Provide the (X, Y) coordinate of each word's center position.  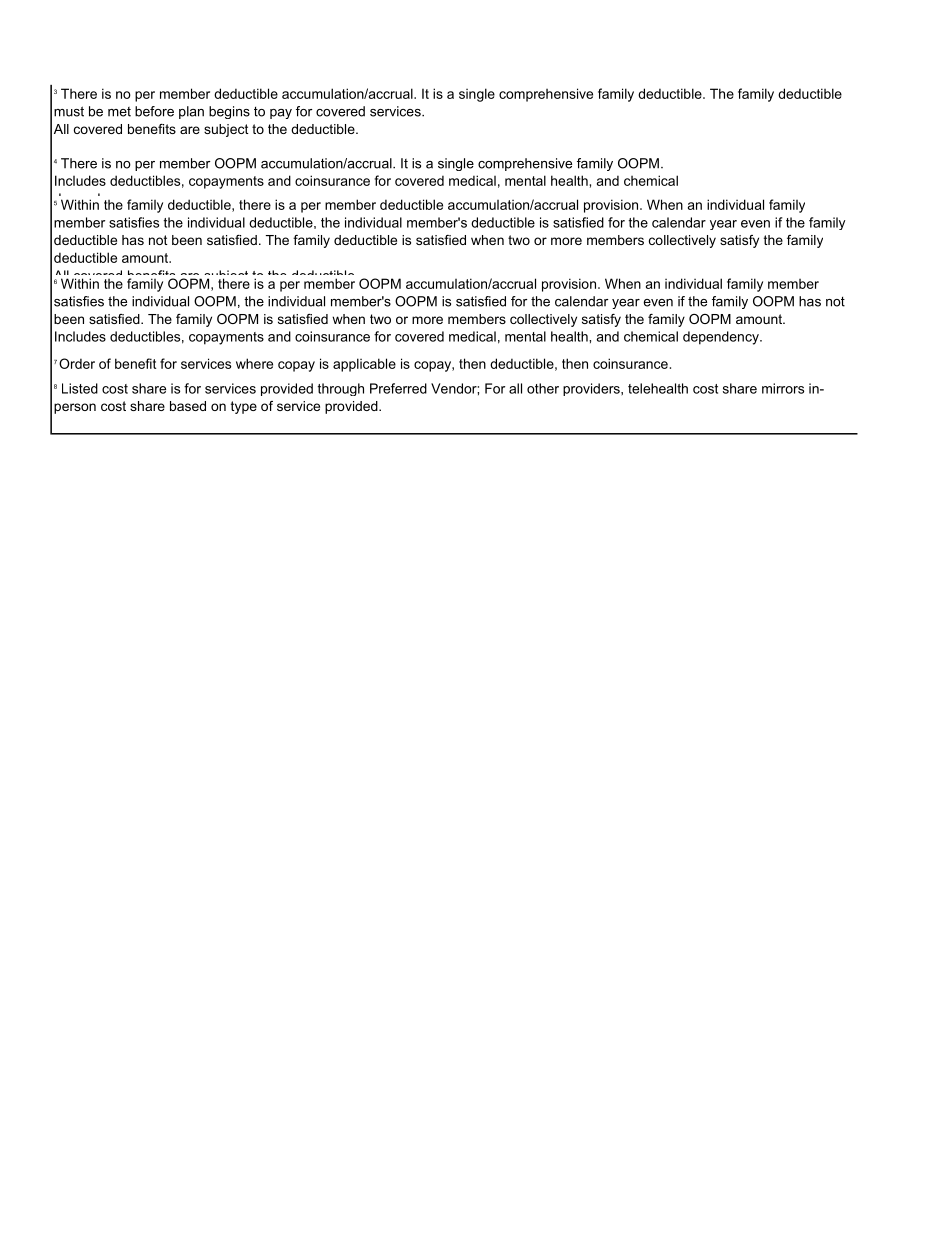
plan (191, 112)
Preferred (398, 388)
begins (229, 112)
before (154, 111)
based (188, 406)
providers (592, 389)
